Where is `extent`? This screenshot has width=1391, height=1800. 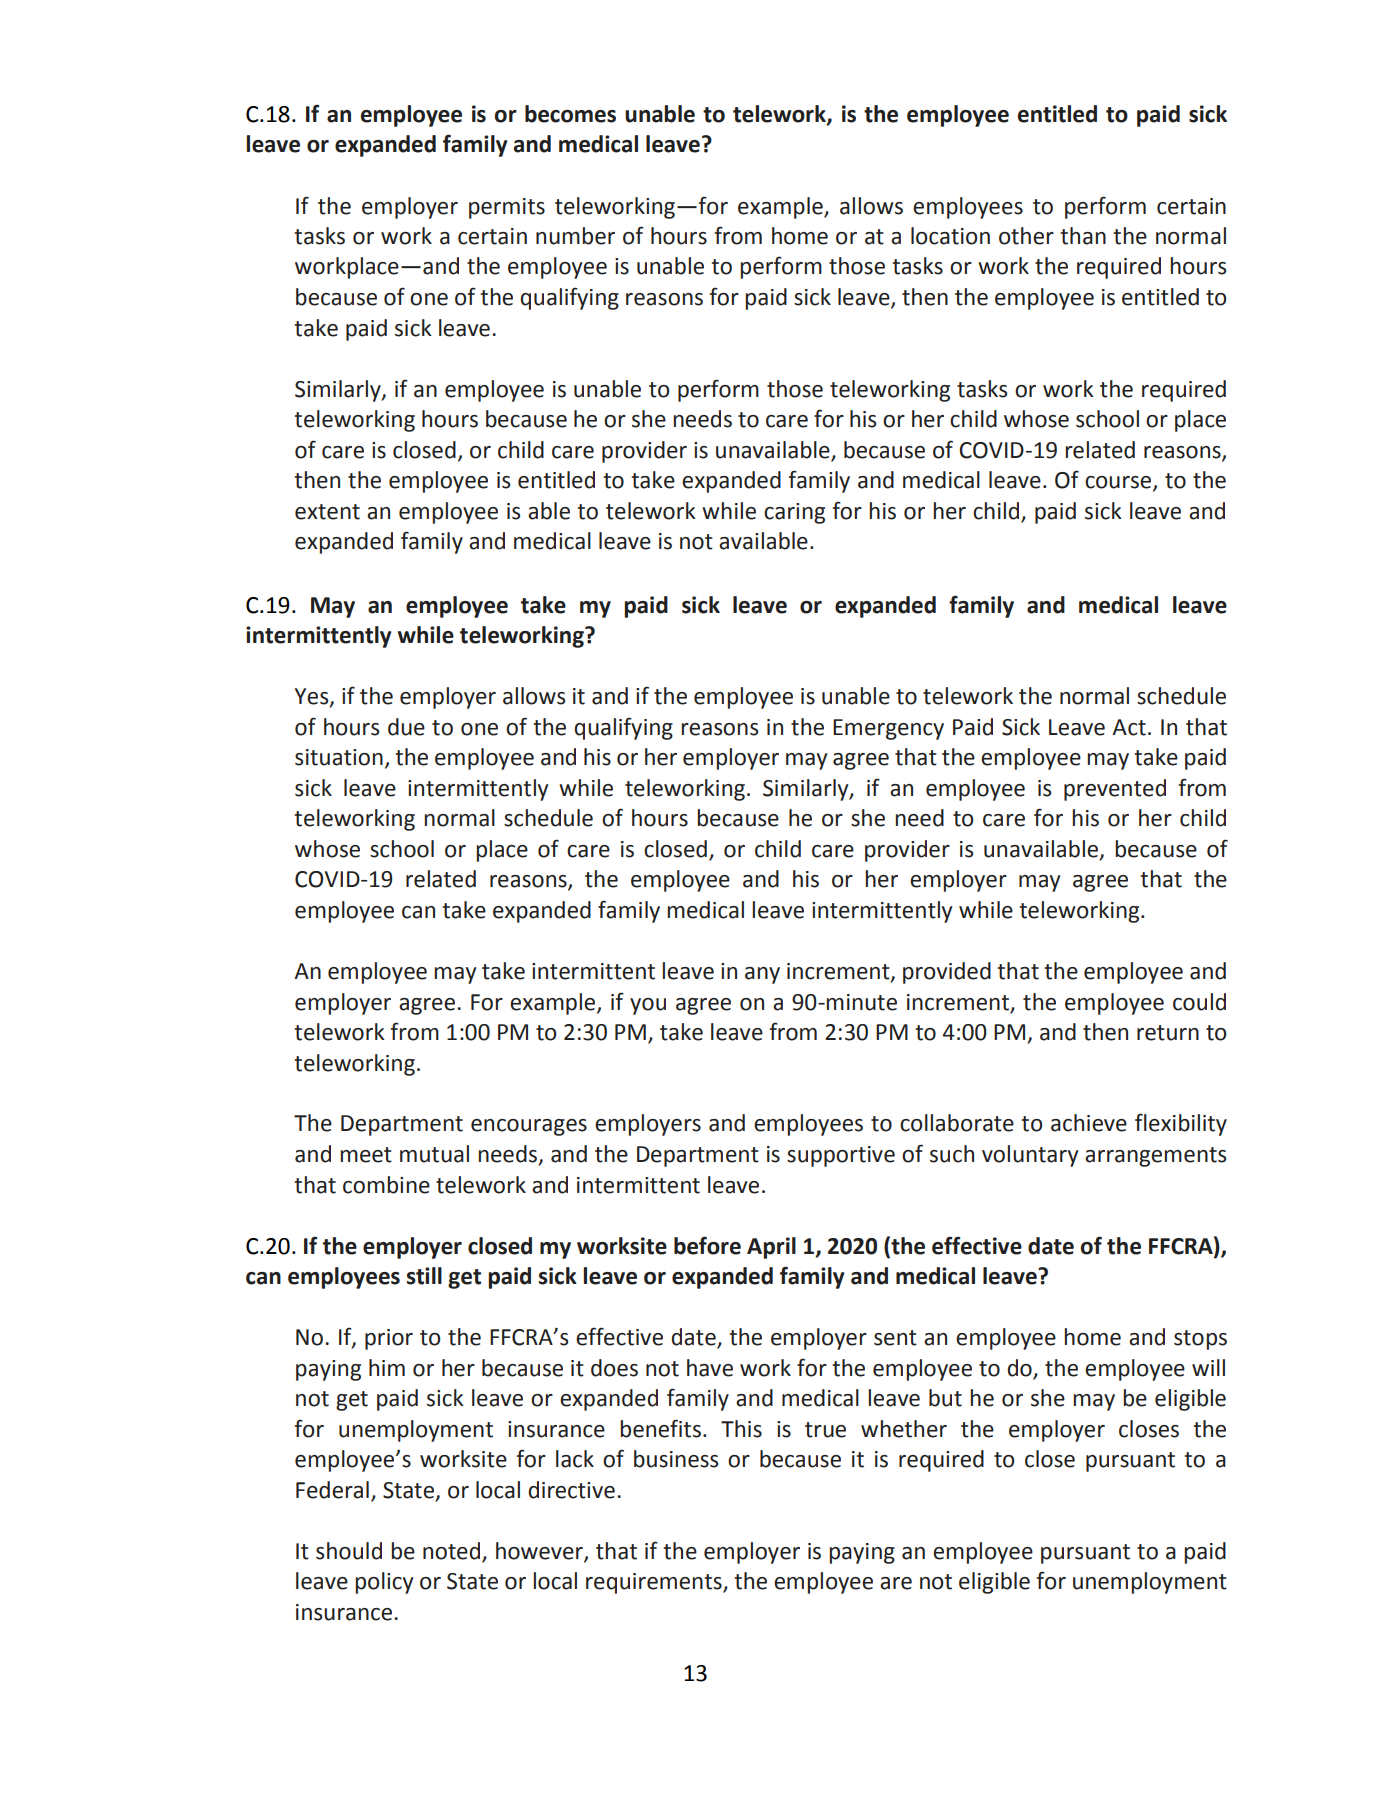
extent is located at coordinates (327, 512).
